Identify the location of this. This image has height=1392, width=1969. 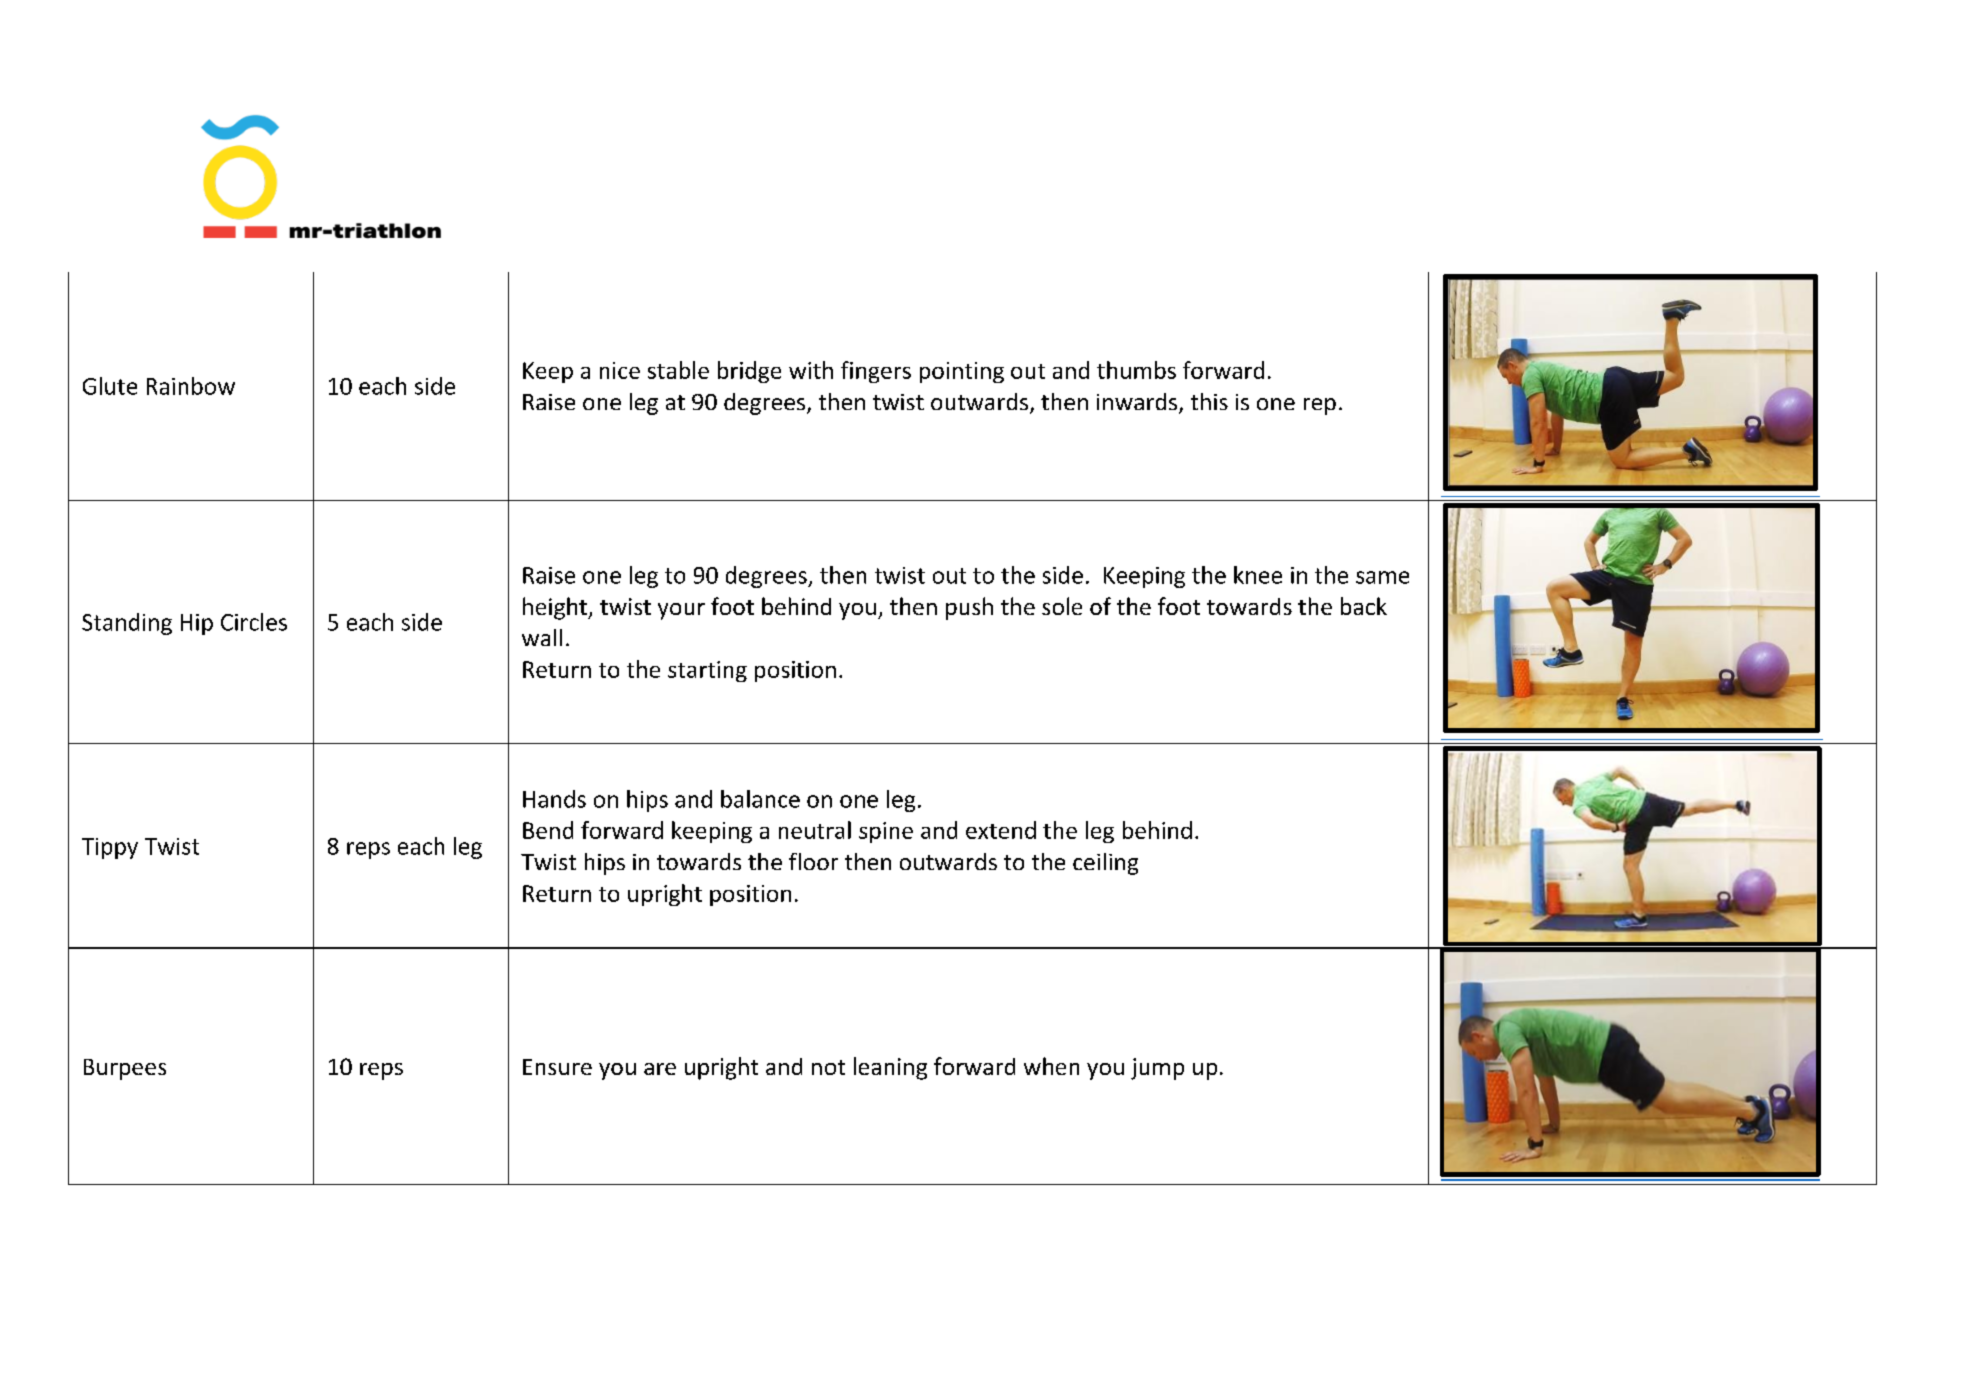
(1209, 401).
